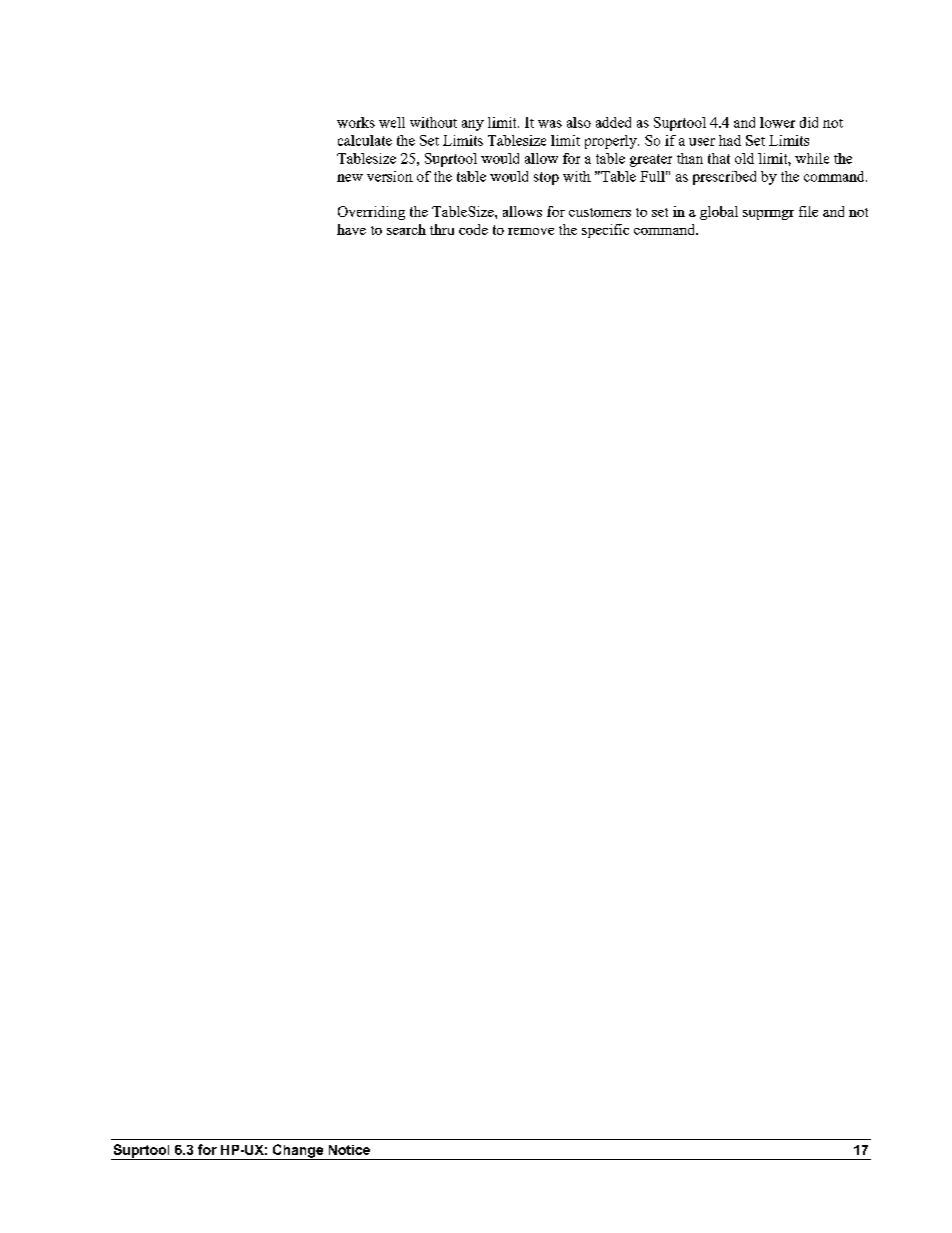 Image resolution: width=952 pixels, height=1233 pixels. I want to click on Change, so click(298, 1152).
